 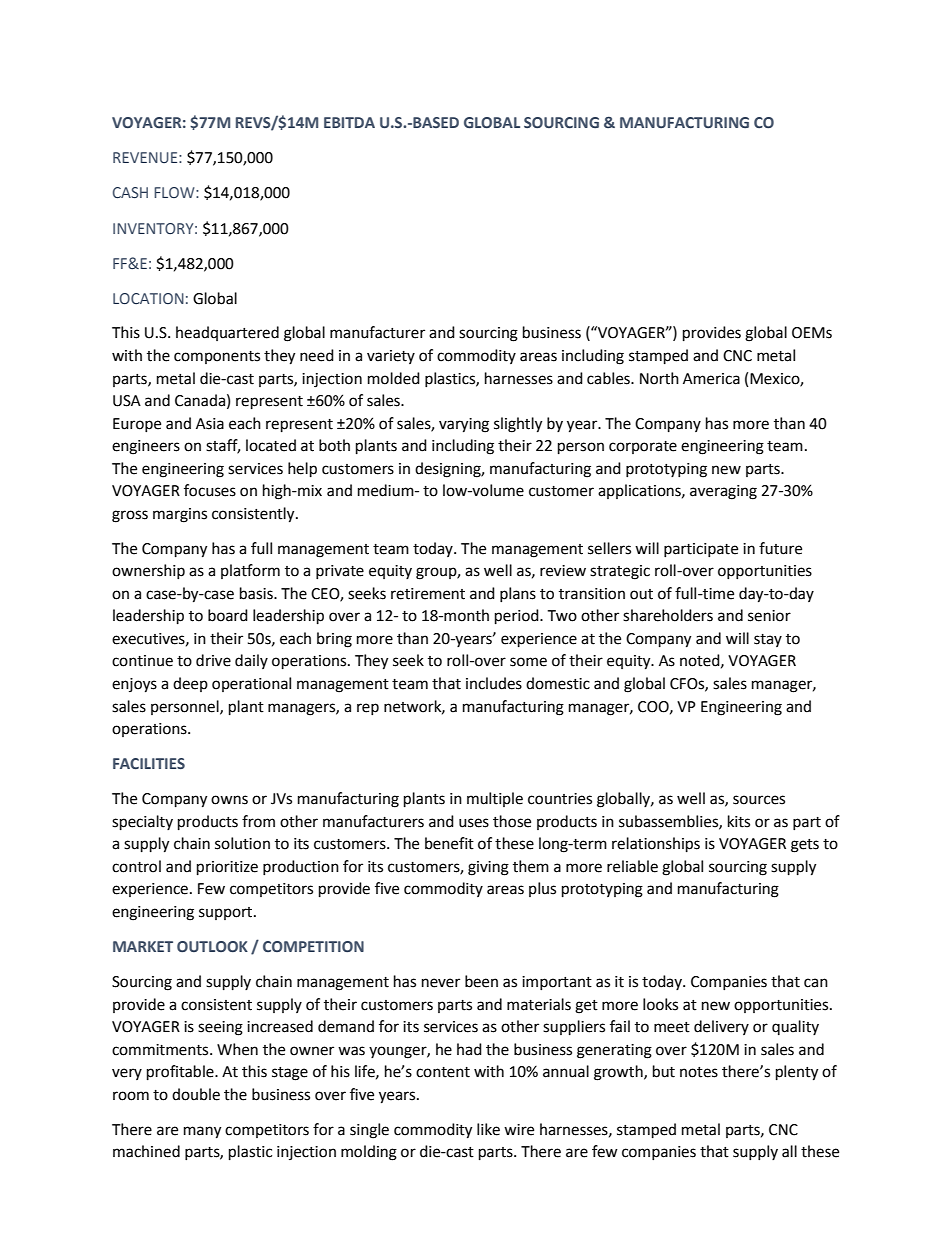 What do you see at coordinates (495, 799) in the image?
I see `multiple` at bounding box center [495, 799].
